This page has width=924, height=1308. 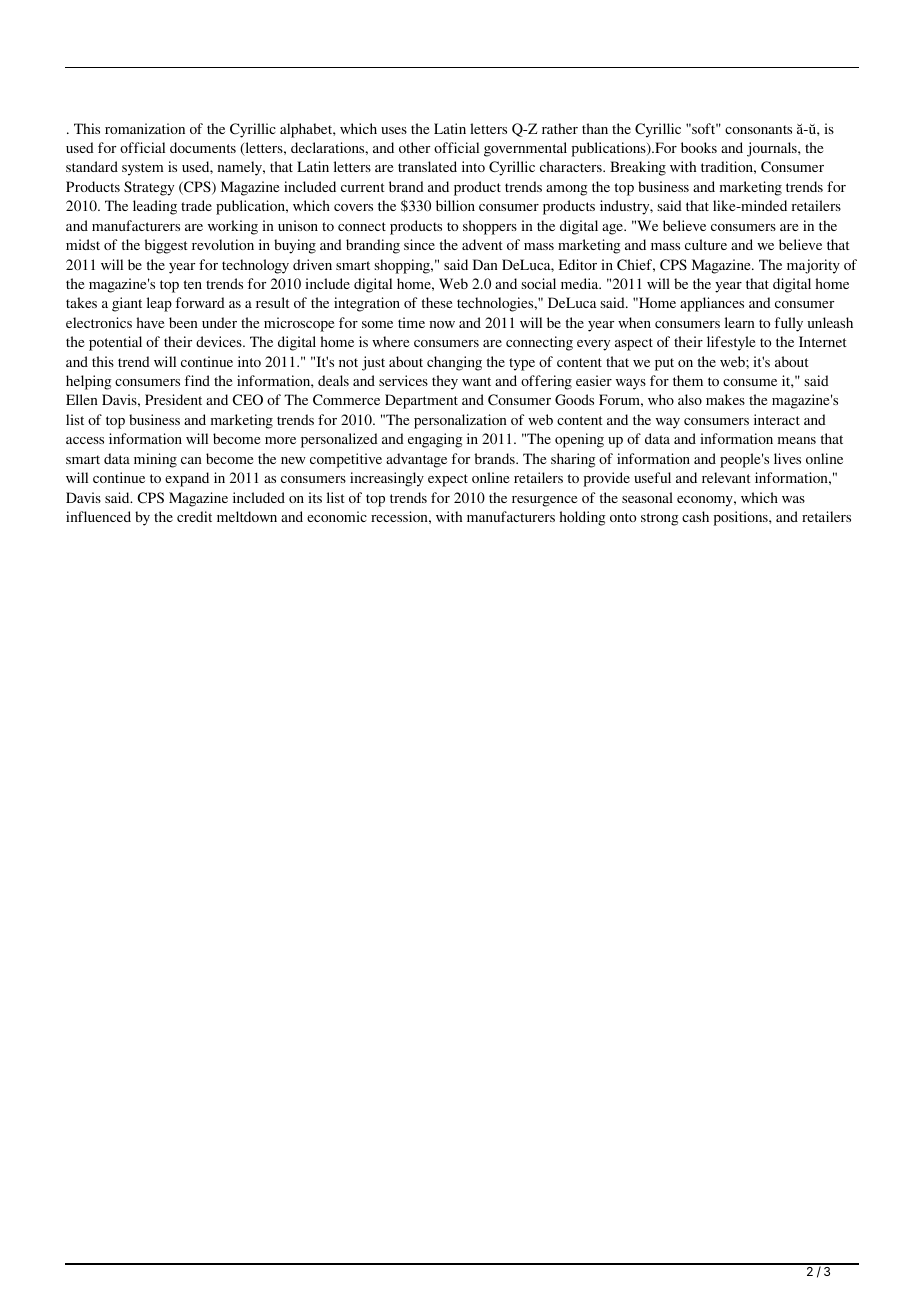 What do you see at coordinates (194, 516) in the page?
I see `credit` at bounding box center [194, 516].
